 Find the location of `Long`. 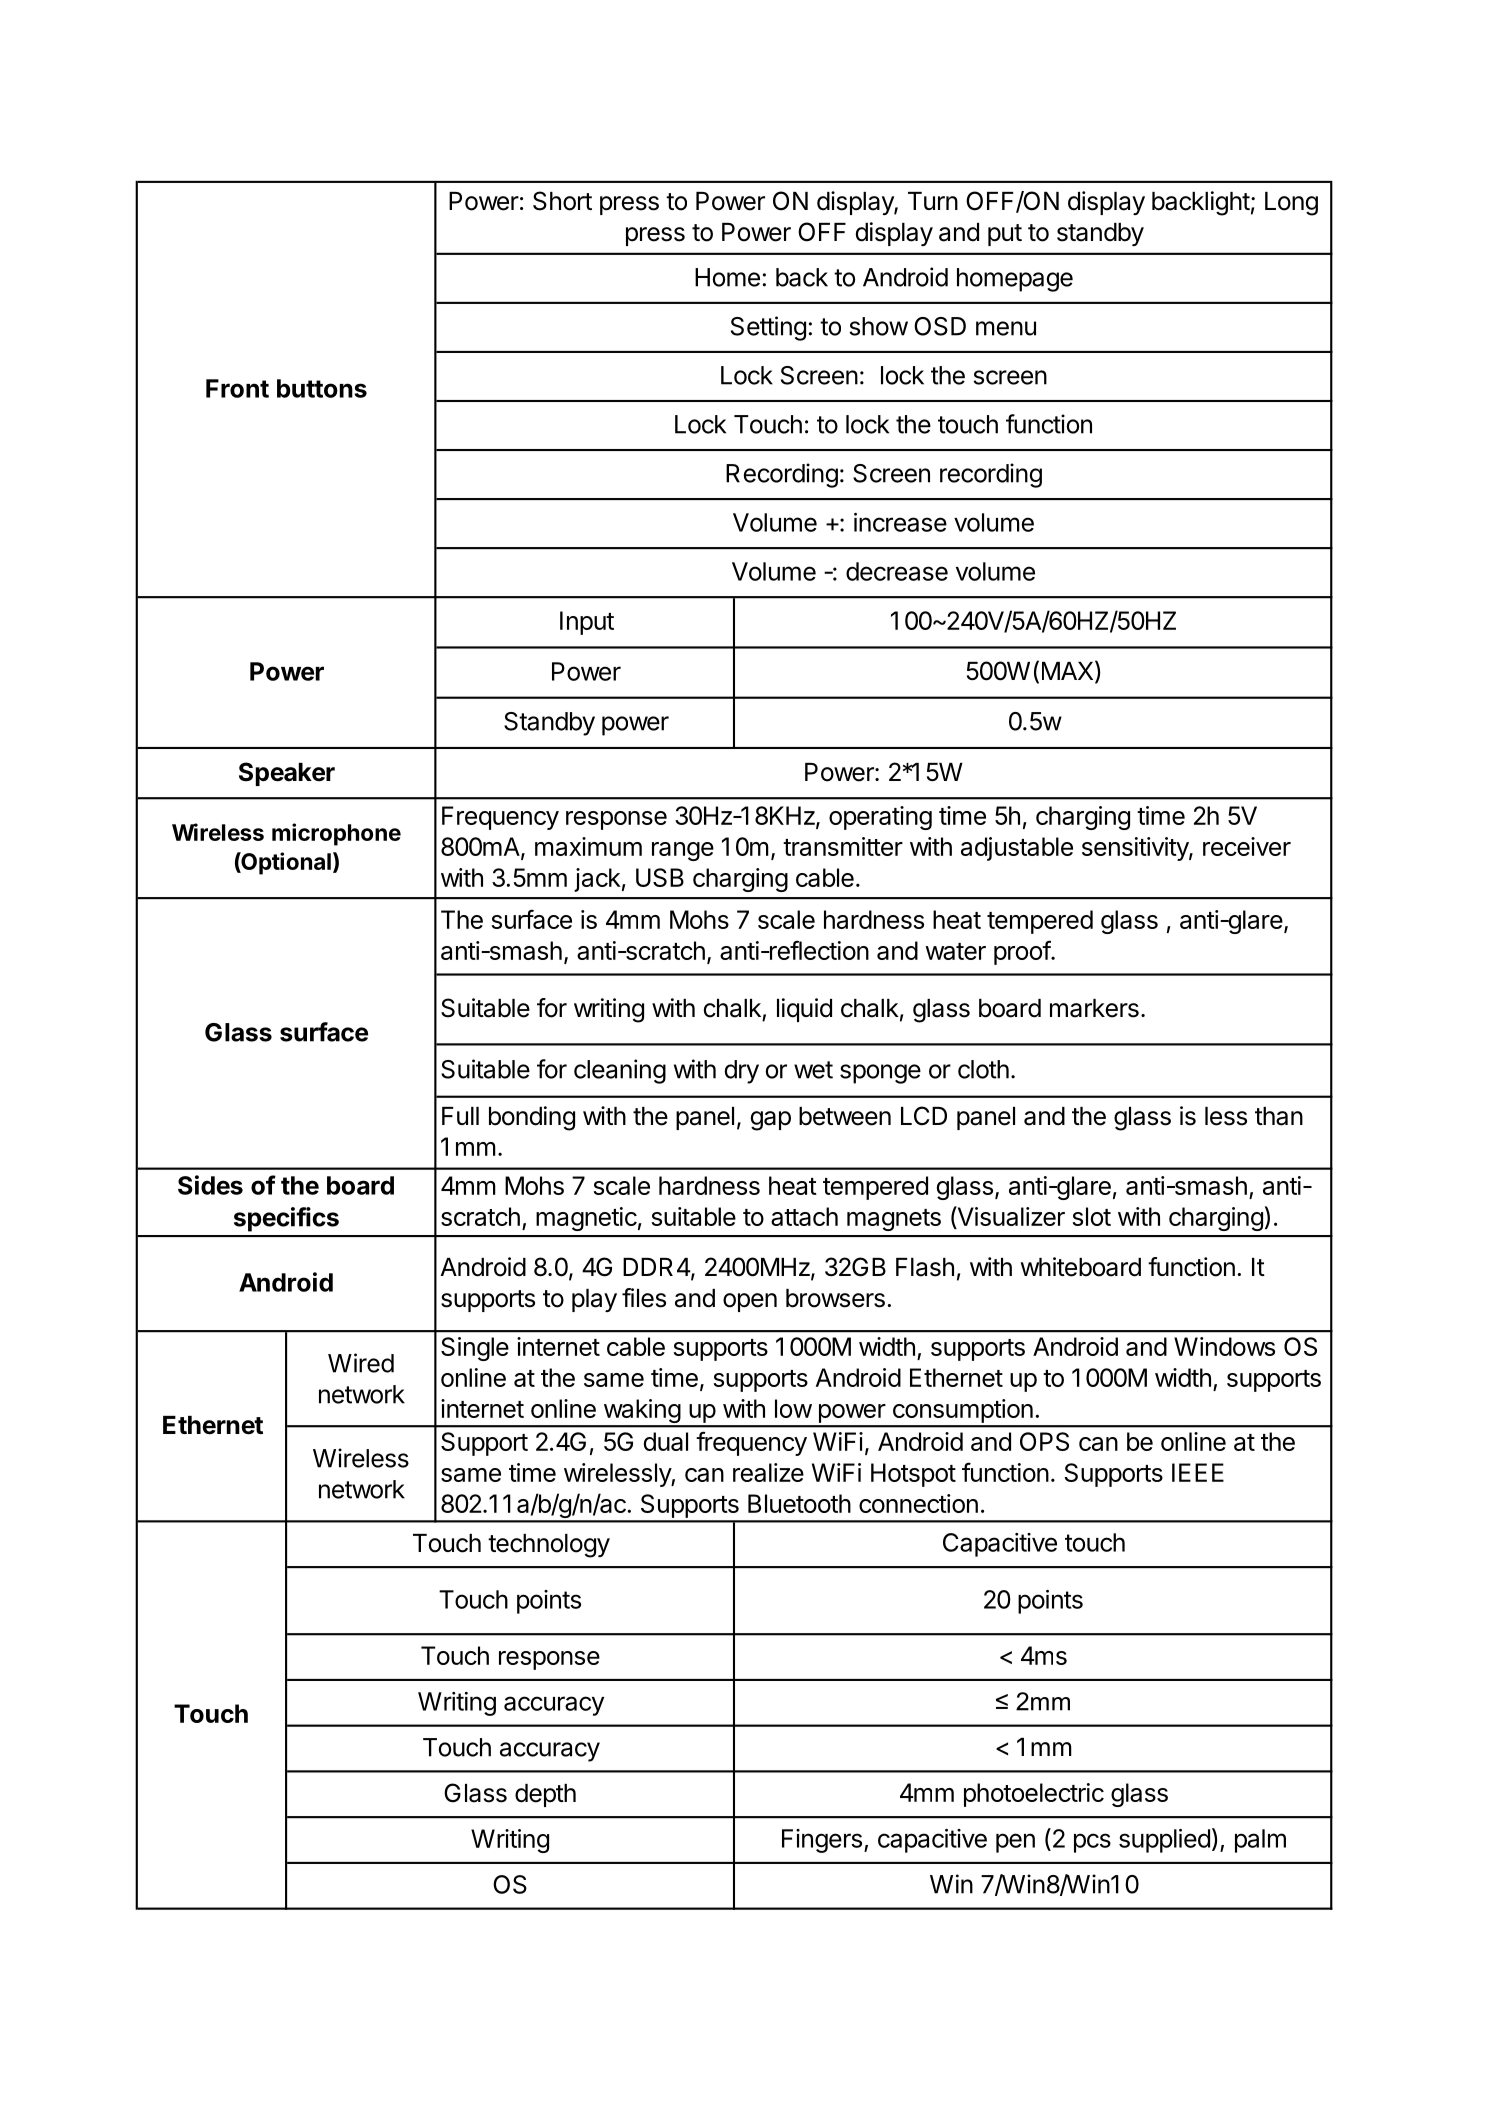

Long is located at coordinates (1291, 204).
